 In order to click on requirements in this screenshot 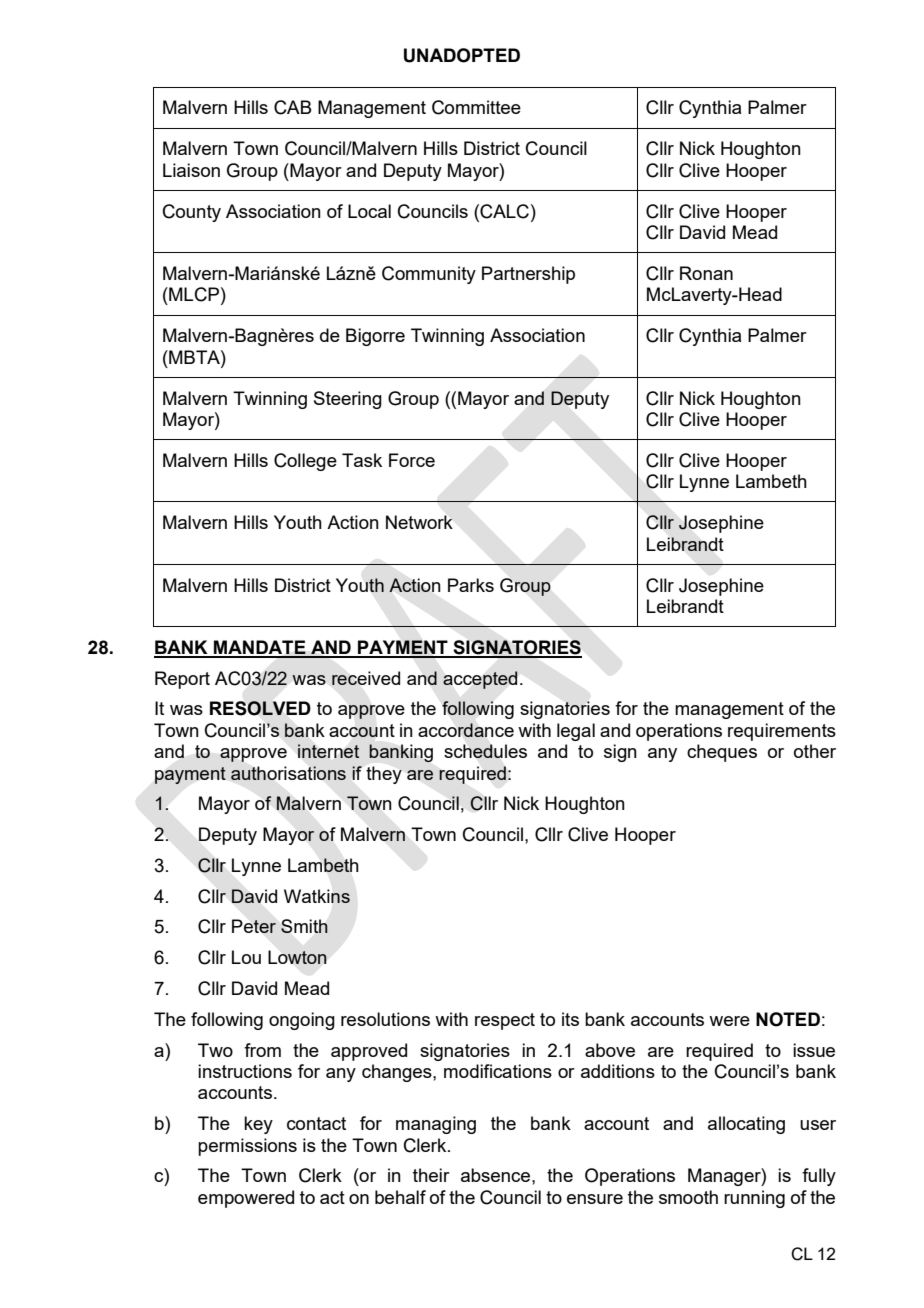, I will do `click(782, 732)`.
